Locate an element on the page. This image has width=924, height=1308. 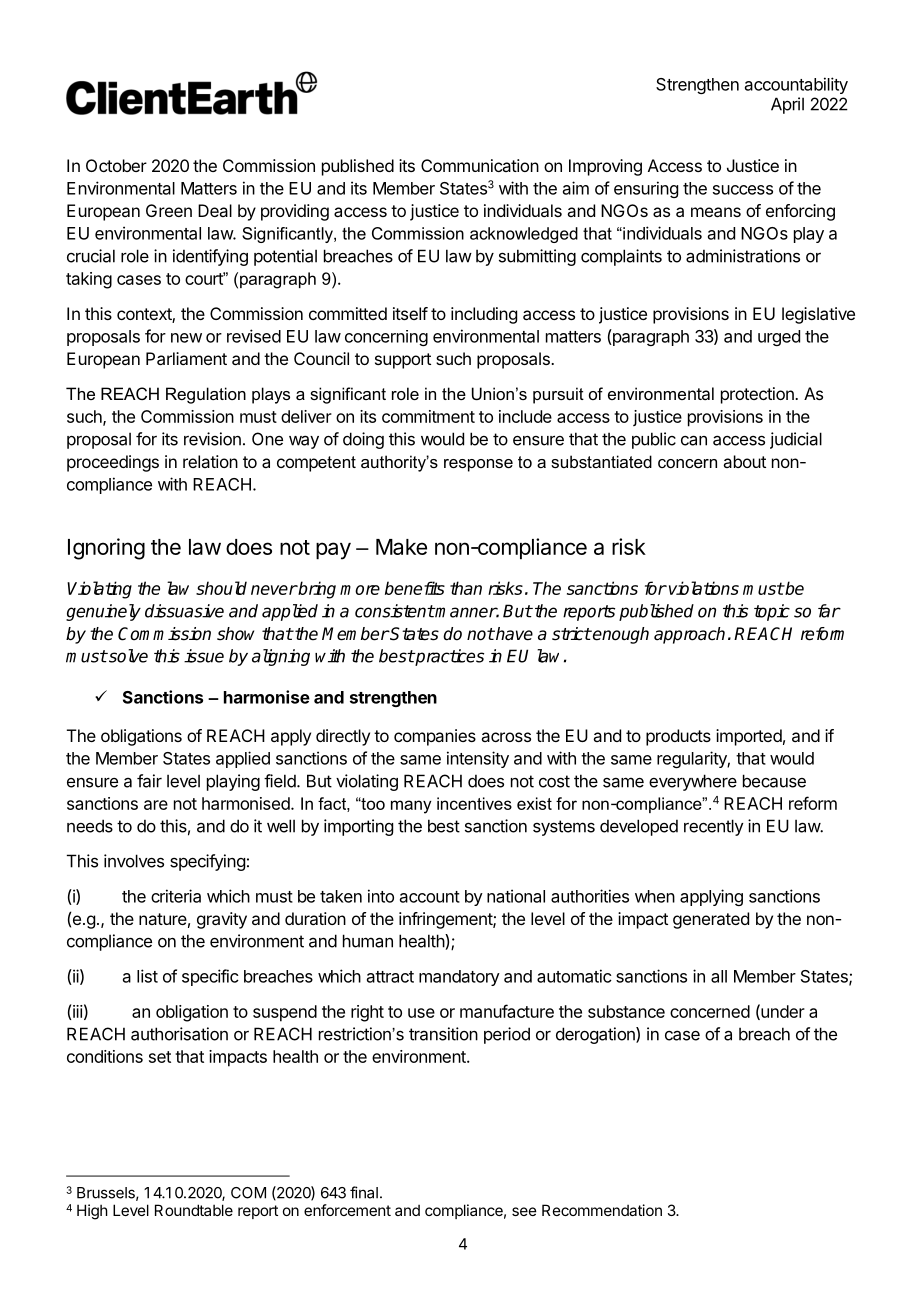
final is located at coordinates (364, 1192).
